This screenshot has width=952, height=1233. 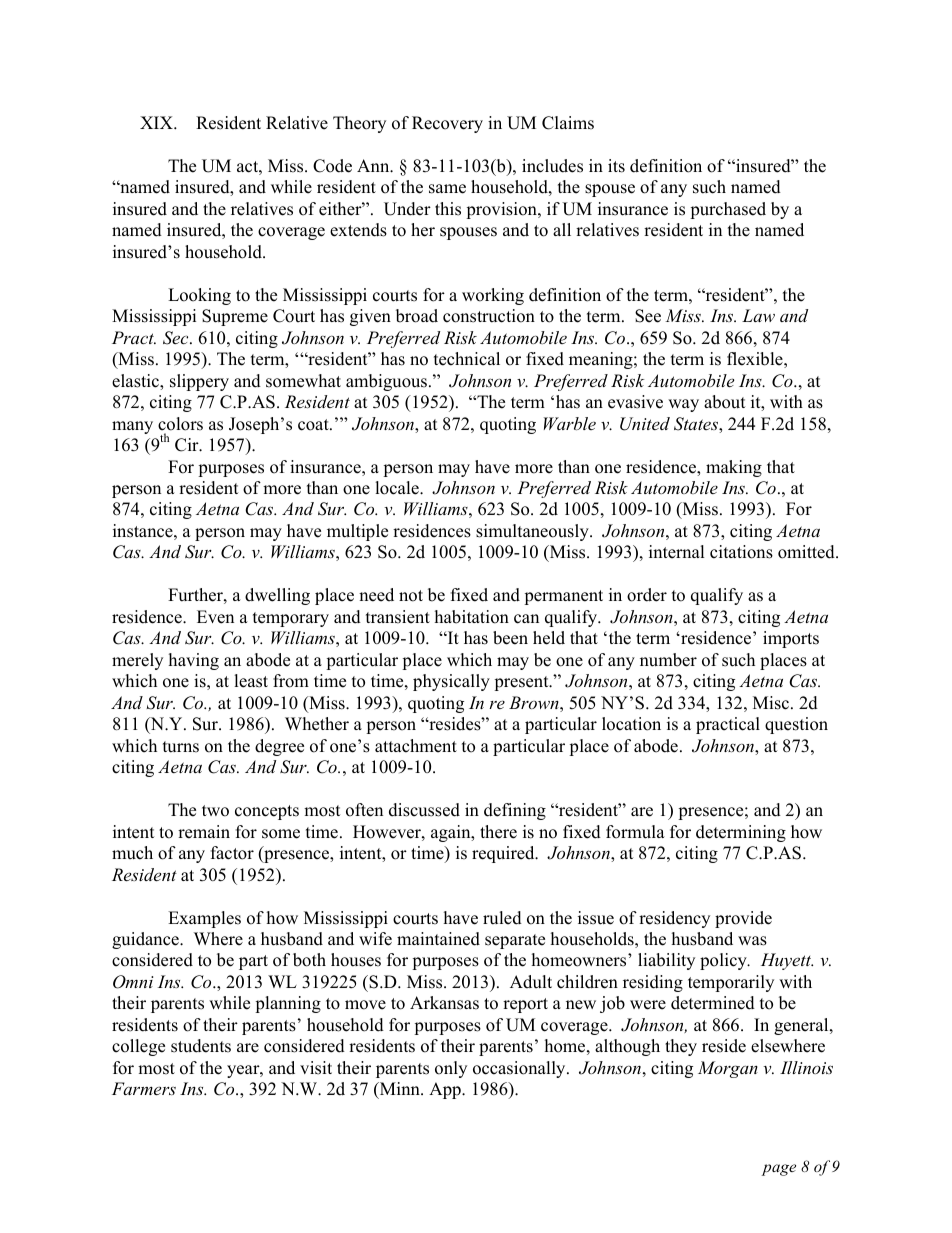 What do you see at coordinates (758, 315) in the screenshot?
I see `Law` at bounding box center [758, 315].
